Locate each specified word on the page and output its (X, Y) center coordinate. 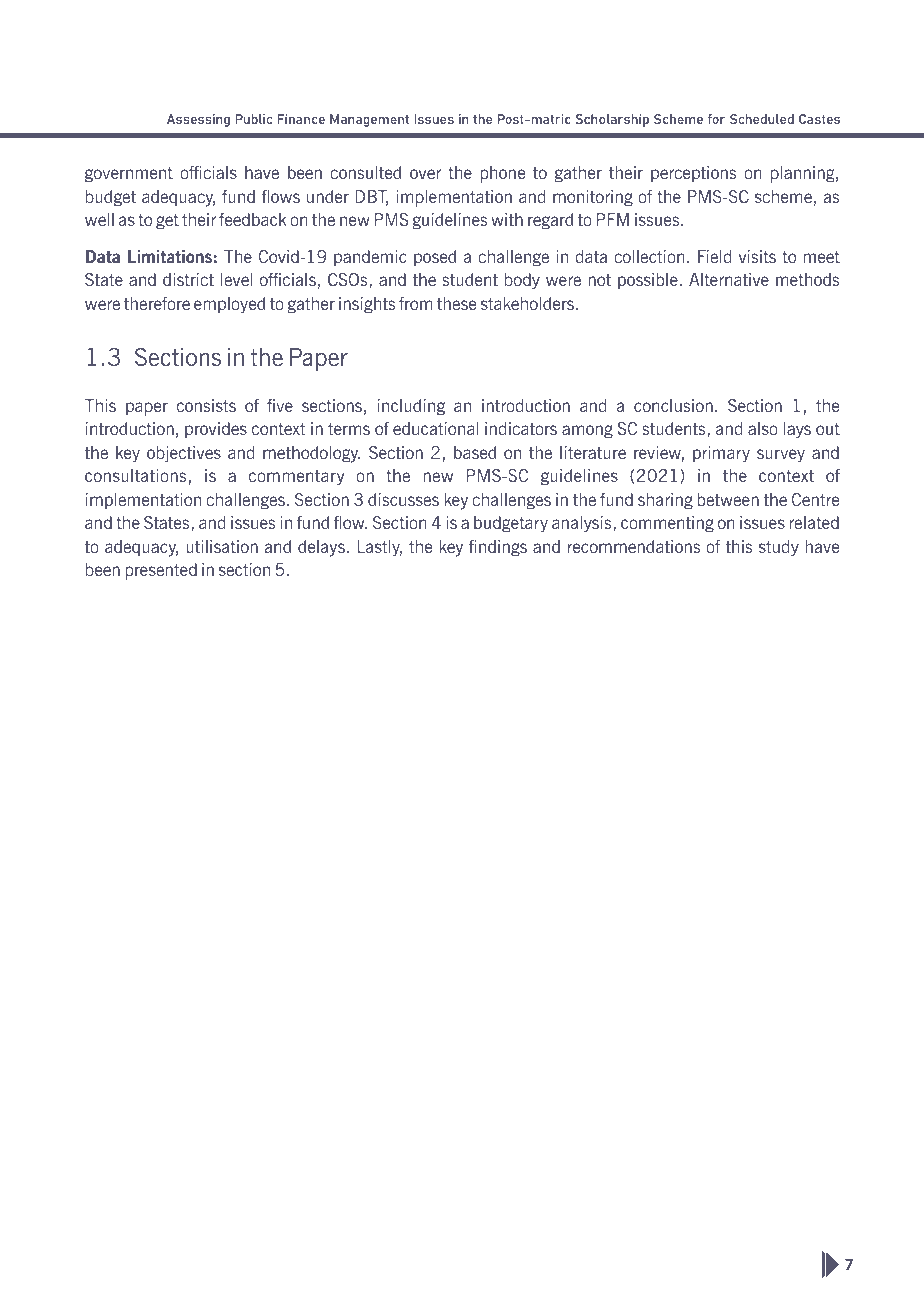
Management (369, 120)
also (763, 428)
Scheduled (762, 119)
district (188, 279)
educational (436, 428)
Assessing (198, 120)
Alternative (729, 279)
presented (161, 571)
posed (435, 258)
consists (206, 405)
